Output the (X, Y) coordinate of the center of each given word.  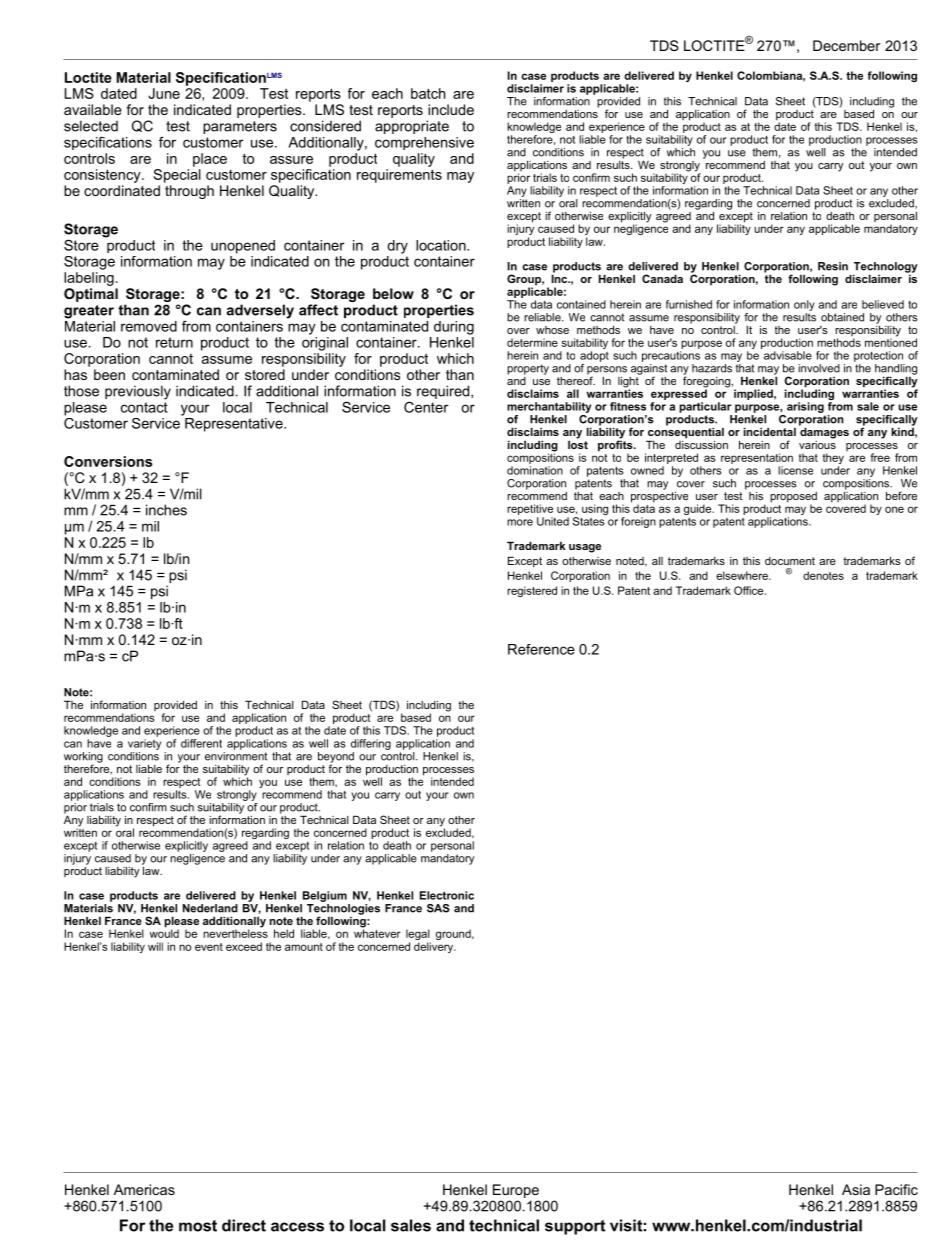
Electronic (447, 895)
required (444, 392)
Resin (833, 266)
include (451, 109)
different (201, 743)
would (164, 932)
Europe (516, 1191)
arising (805, 407)
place (210, 160)
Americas (144, 1189)
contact (144, 407)
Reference (541, 649)
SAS (438, 908)
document (790, 561)
